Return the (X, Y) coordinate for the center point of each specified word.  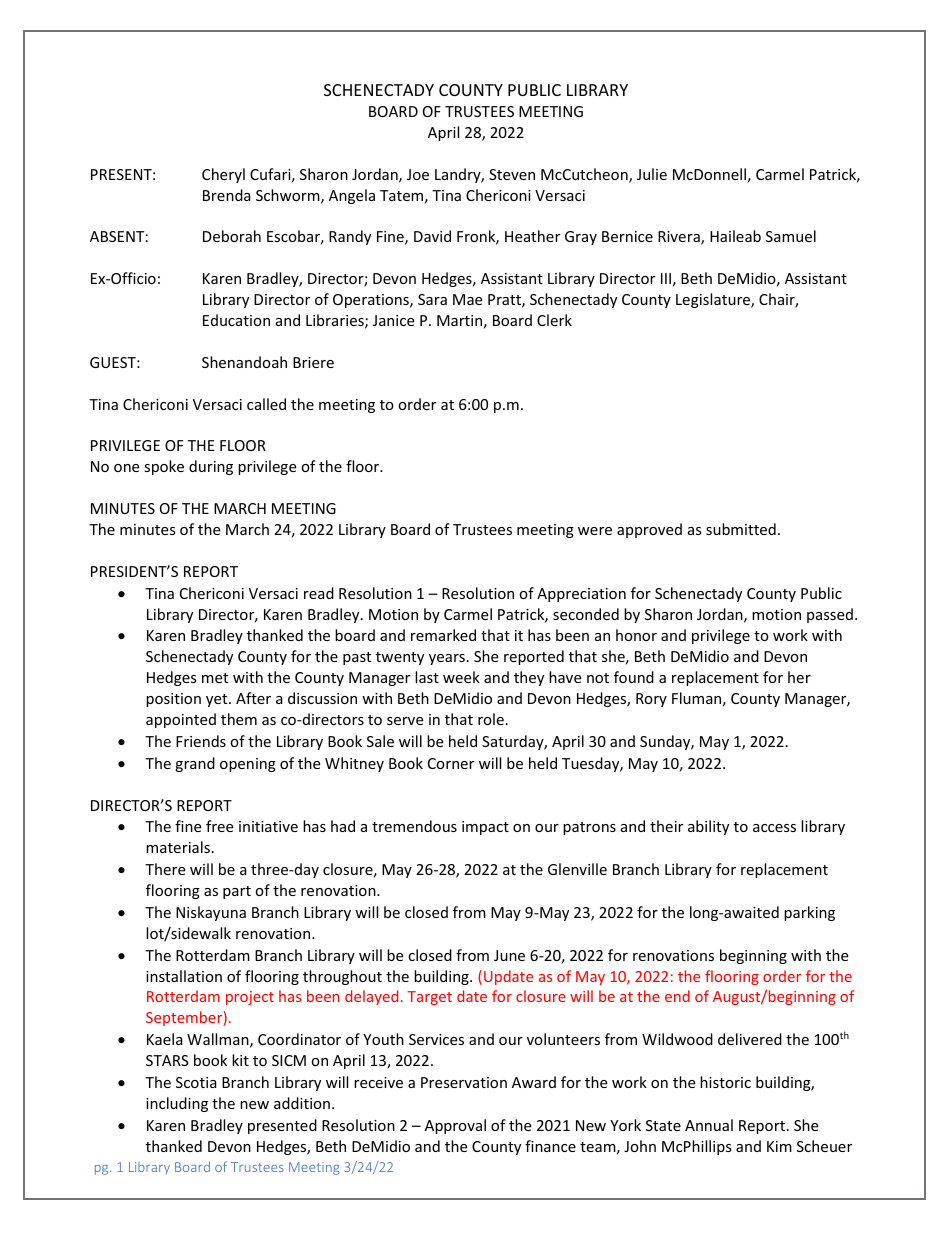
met (215, 678)
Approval (455, 1126)
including (177, 1104)
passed (830, 615)
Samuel (791, 236)
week (461, 677)
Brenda (227, 195)
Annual (709, 1125)
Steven (512, 174)
